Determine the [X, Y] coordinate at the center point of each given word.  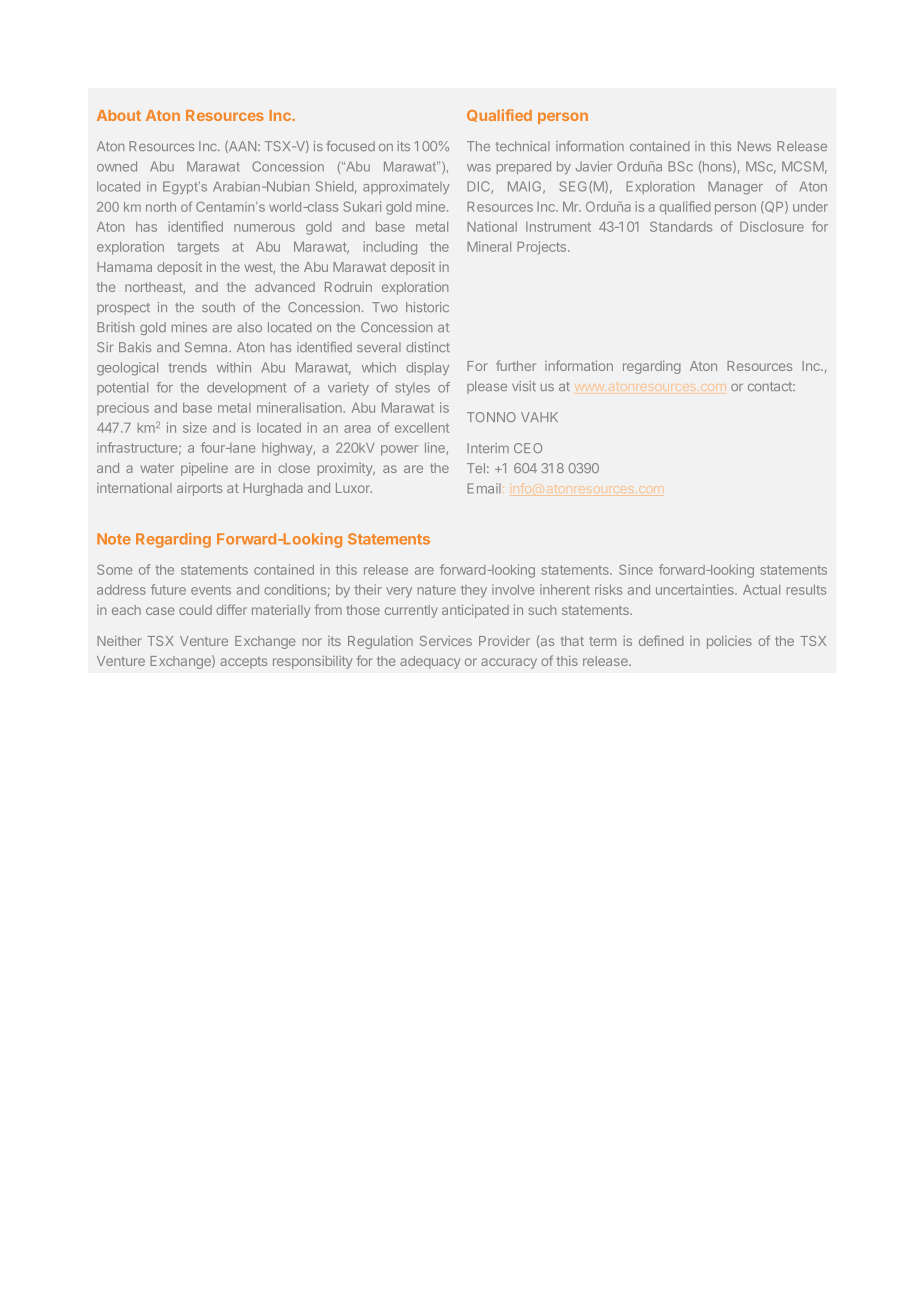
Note [114, 539]
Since [636, 569]
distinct [428, 347]
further [516, 365]
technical [523, 146]
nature [437, 590]
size [195, 427]
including [390, 248]
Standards [681, 226]
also [249, 327]
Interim [488, 448]
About [119, 115]
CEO [528, 448]
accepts [243, 663]
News [754, 146]
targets [198, 248]
